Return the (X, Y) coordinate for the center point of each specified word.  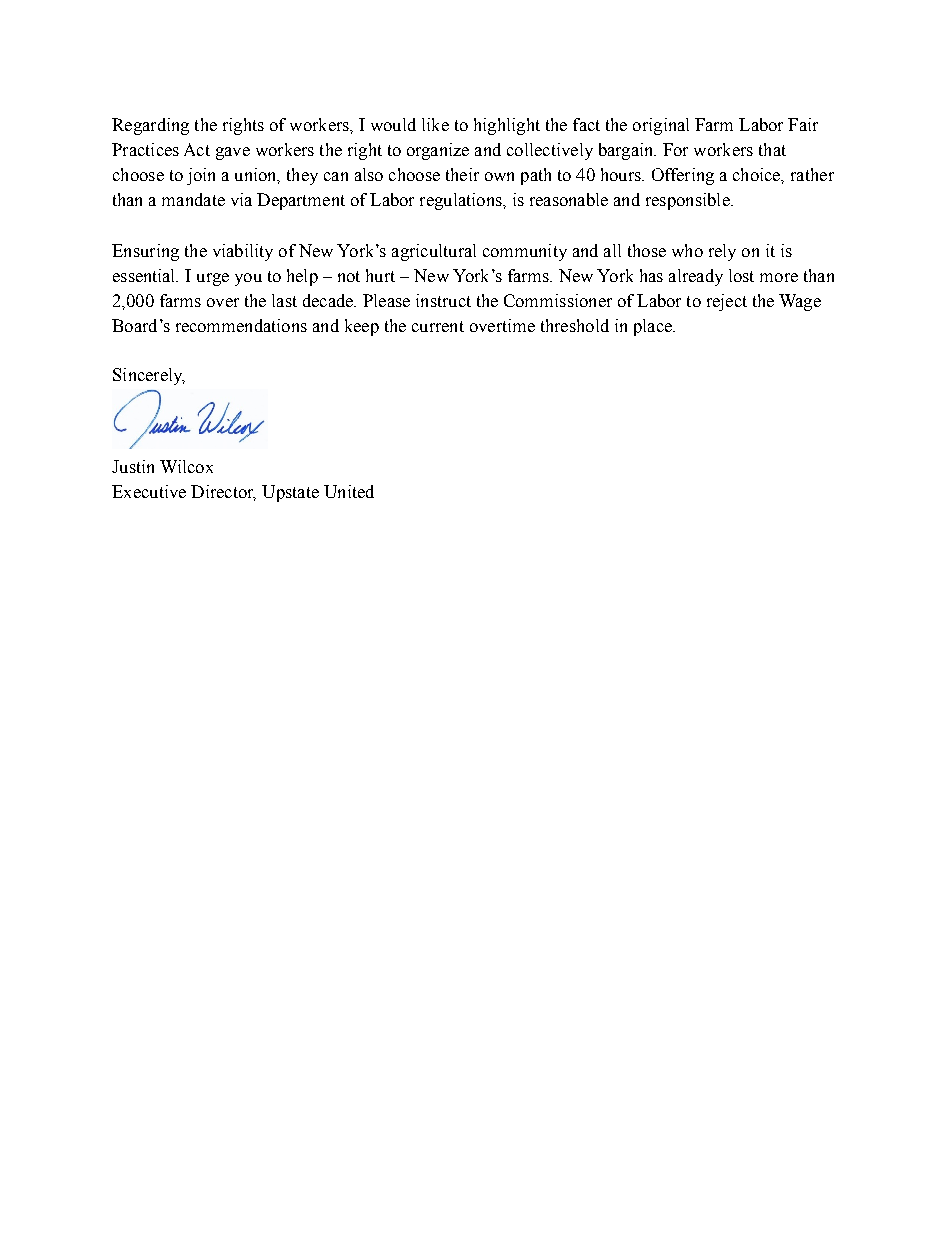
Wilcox (186, 466)
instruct (443, 300)
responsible (689, 201)
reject (727, 302)
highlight (507, 126)
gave (233, 153)
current (438, 326)
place (654, 327)
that (772, 149)
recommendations (241, 325)
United (349, 491)
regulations (462, 201)
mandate (193, 199)
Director (223, 493)
